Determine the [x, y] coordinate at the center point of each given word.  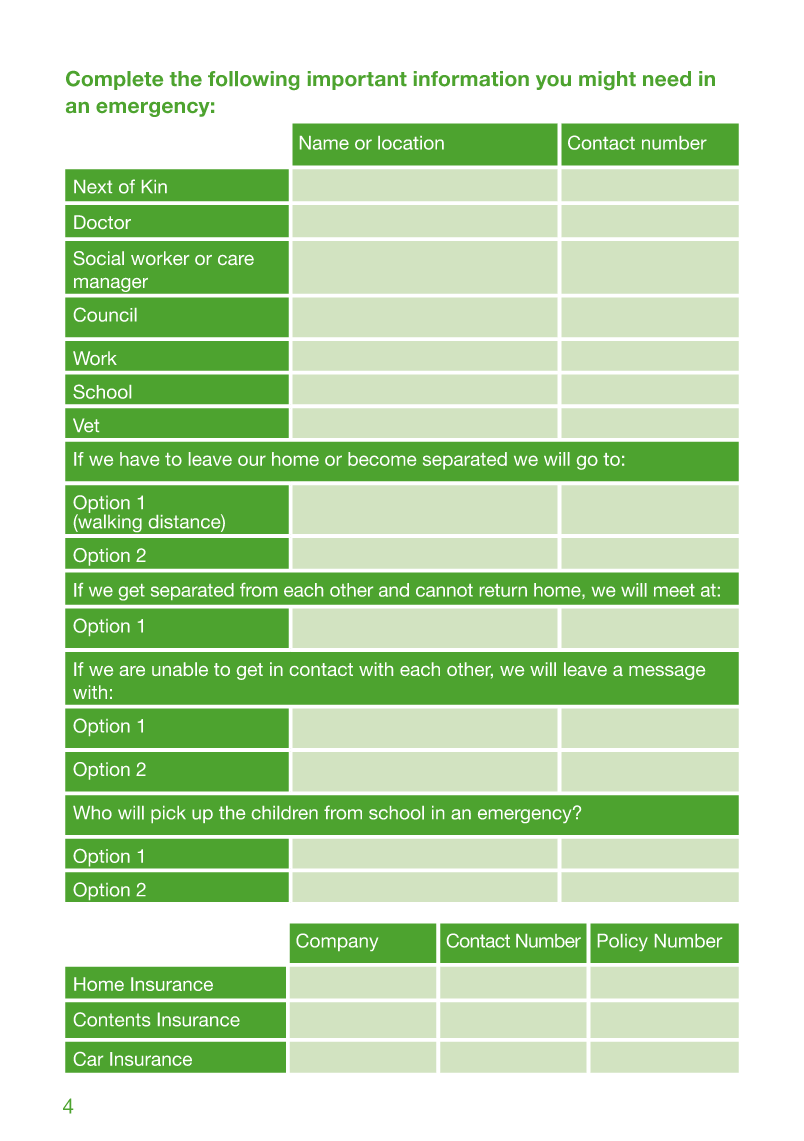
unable [180, 669]
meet [674, 590]
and [394, 590]
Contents [112, 1019]
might [607, 80]
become [382, 459]
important [357, 80]
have [139, 459]
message [667, 673]
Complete [114, 80]
